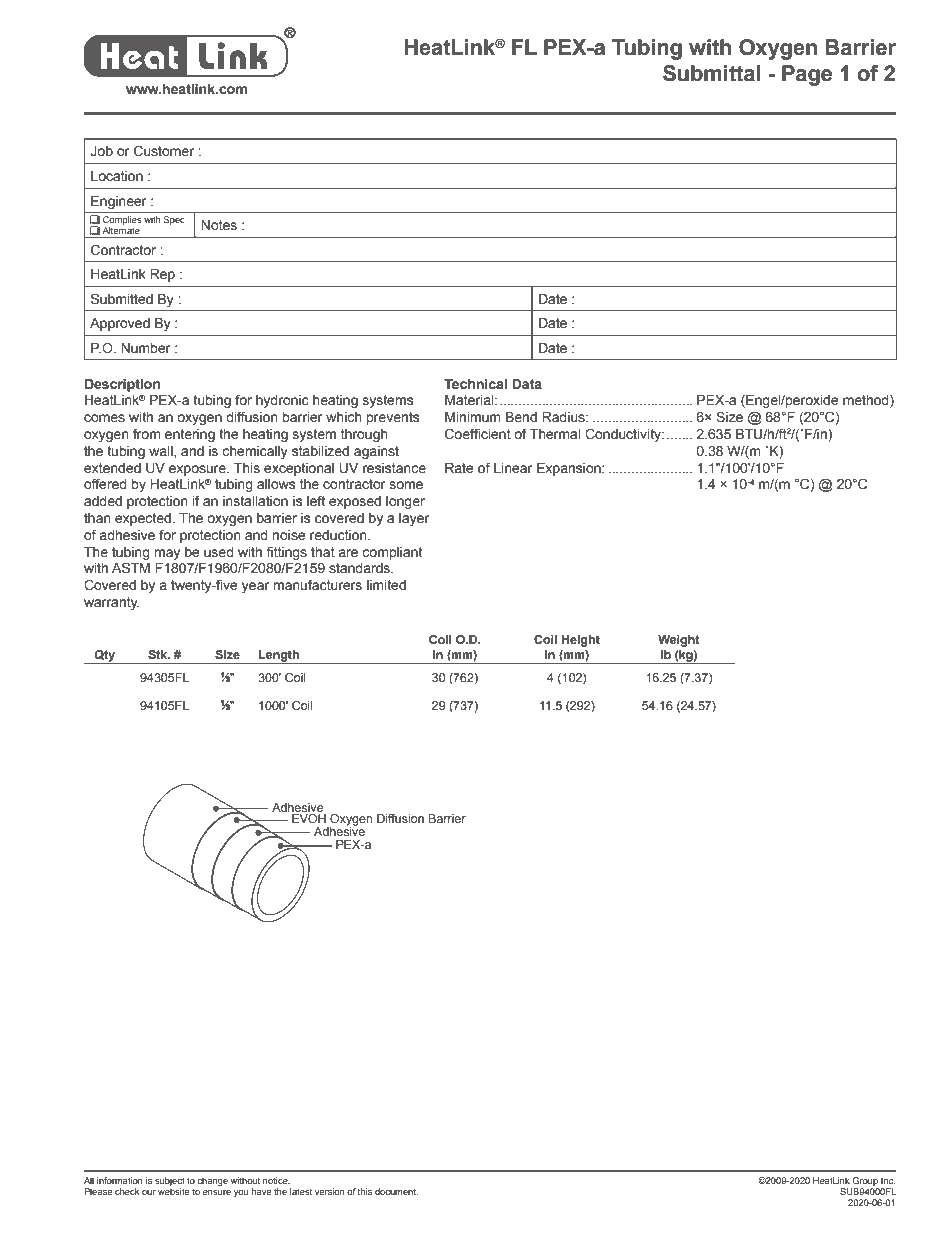 The image size is (952, 1233). Describe the element at coordinates (164, 151) in the screenshot. I see `Customer` at that location.
